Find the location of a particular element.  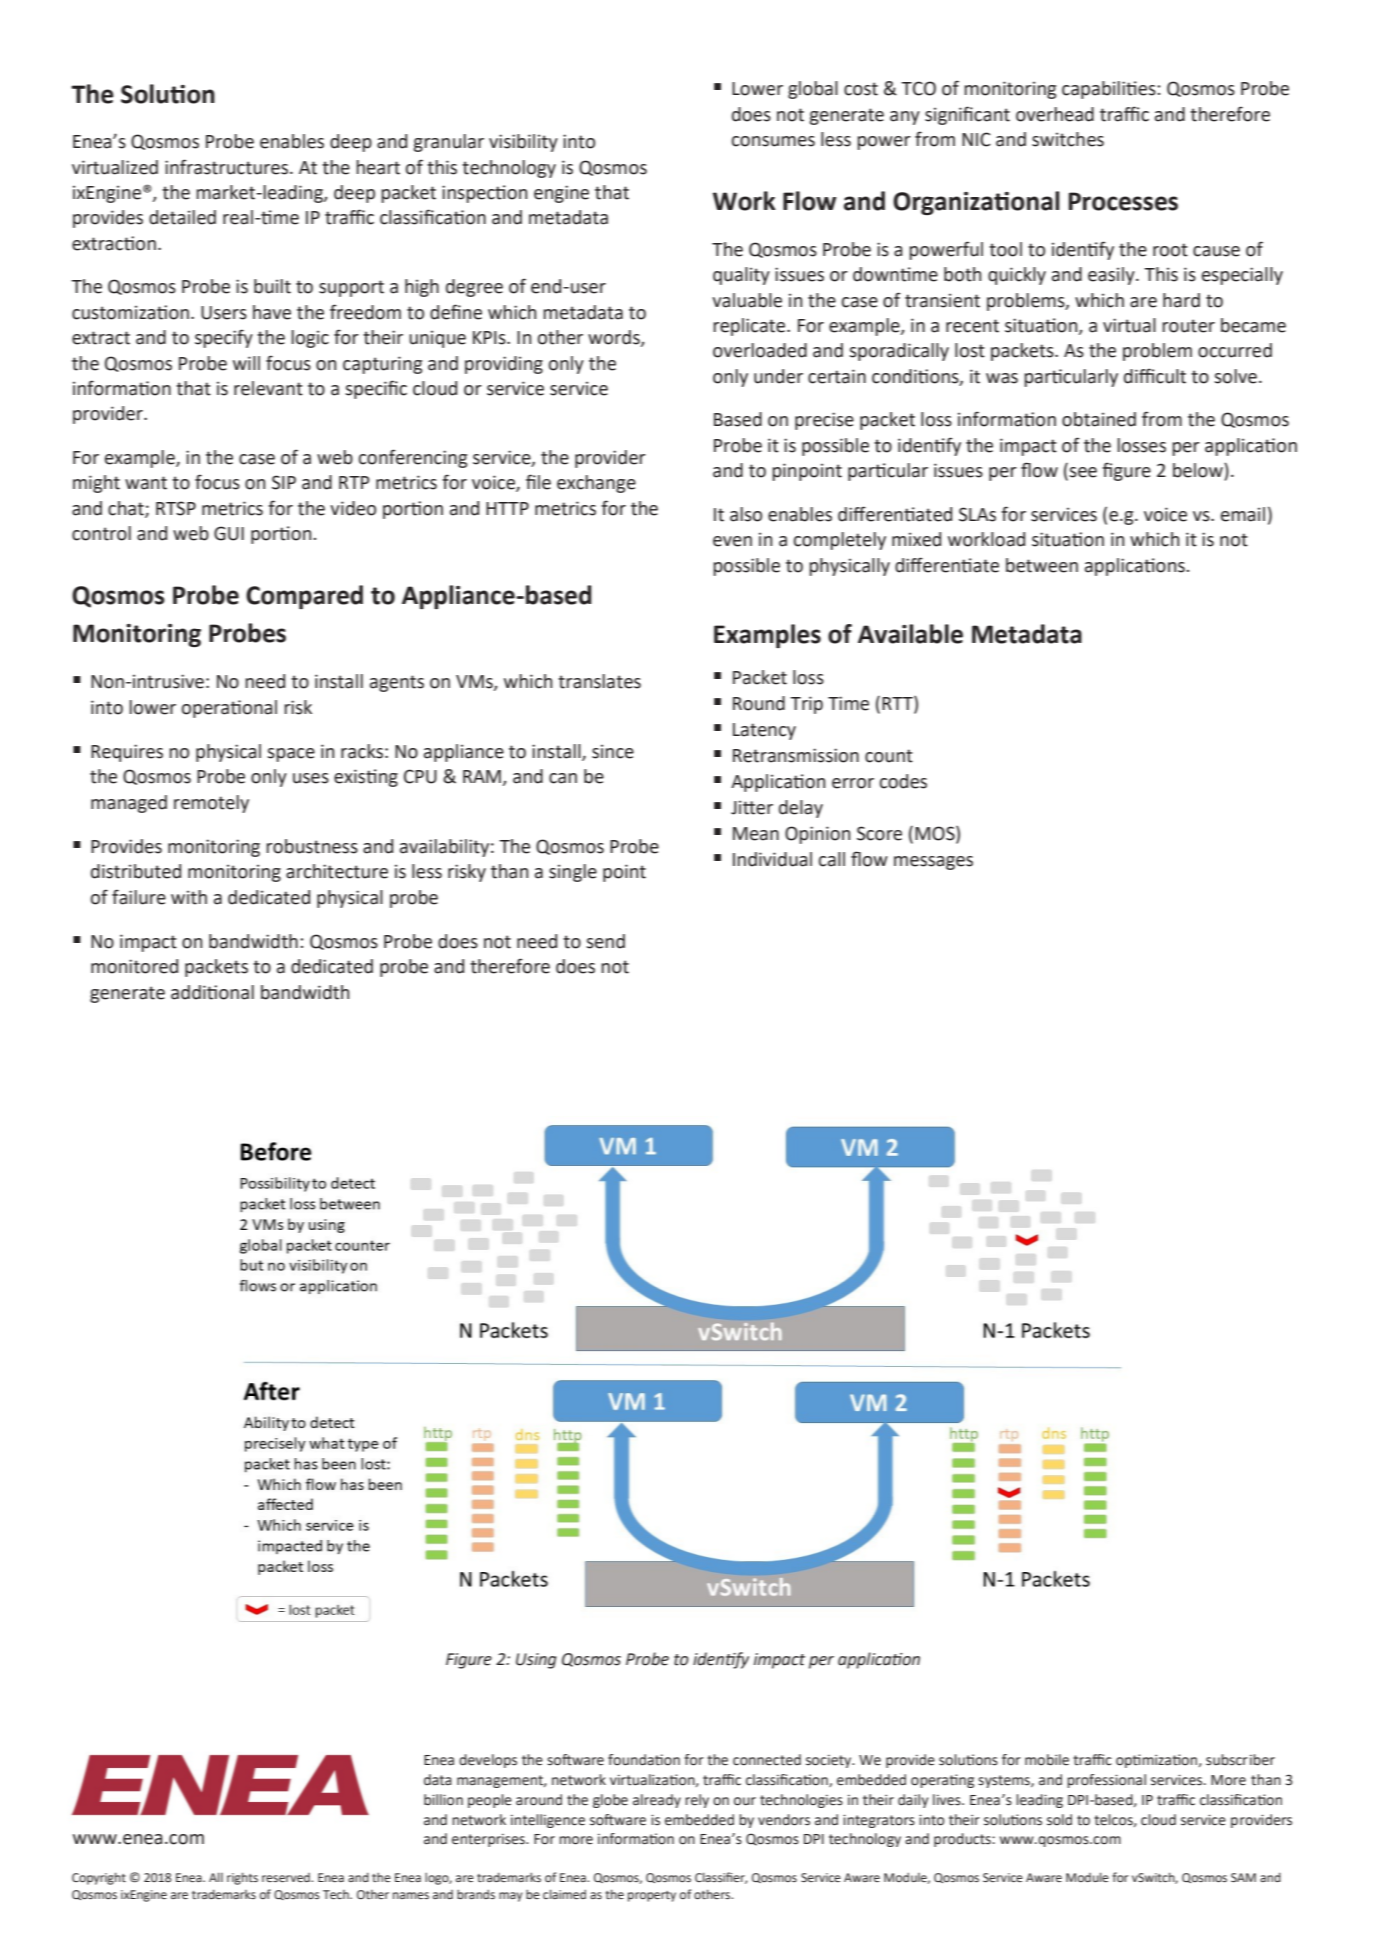

exchange is located at coordinates (596, 484).
